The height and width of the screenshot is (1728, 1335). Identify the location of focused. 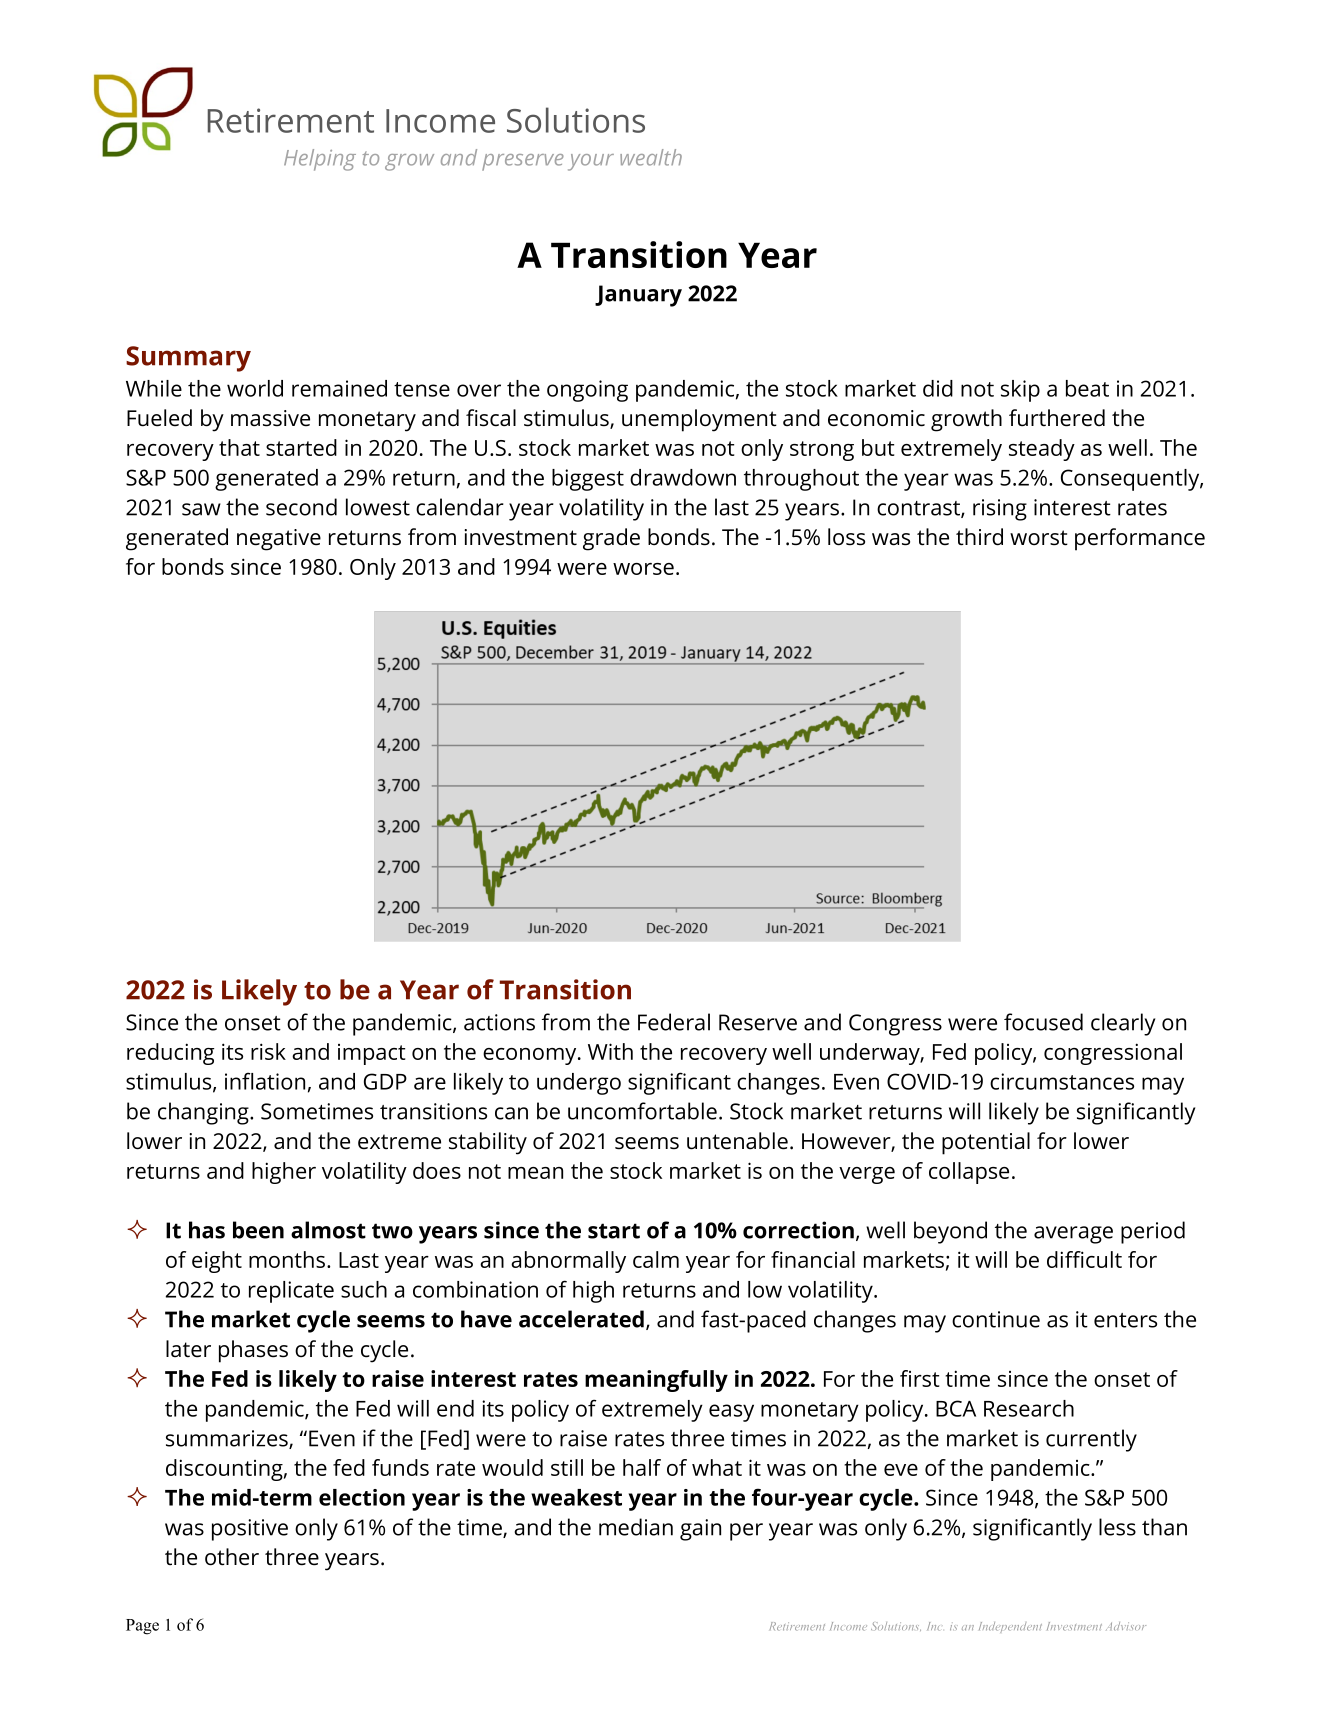
(1043, 1022).
